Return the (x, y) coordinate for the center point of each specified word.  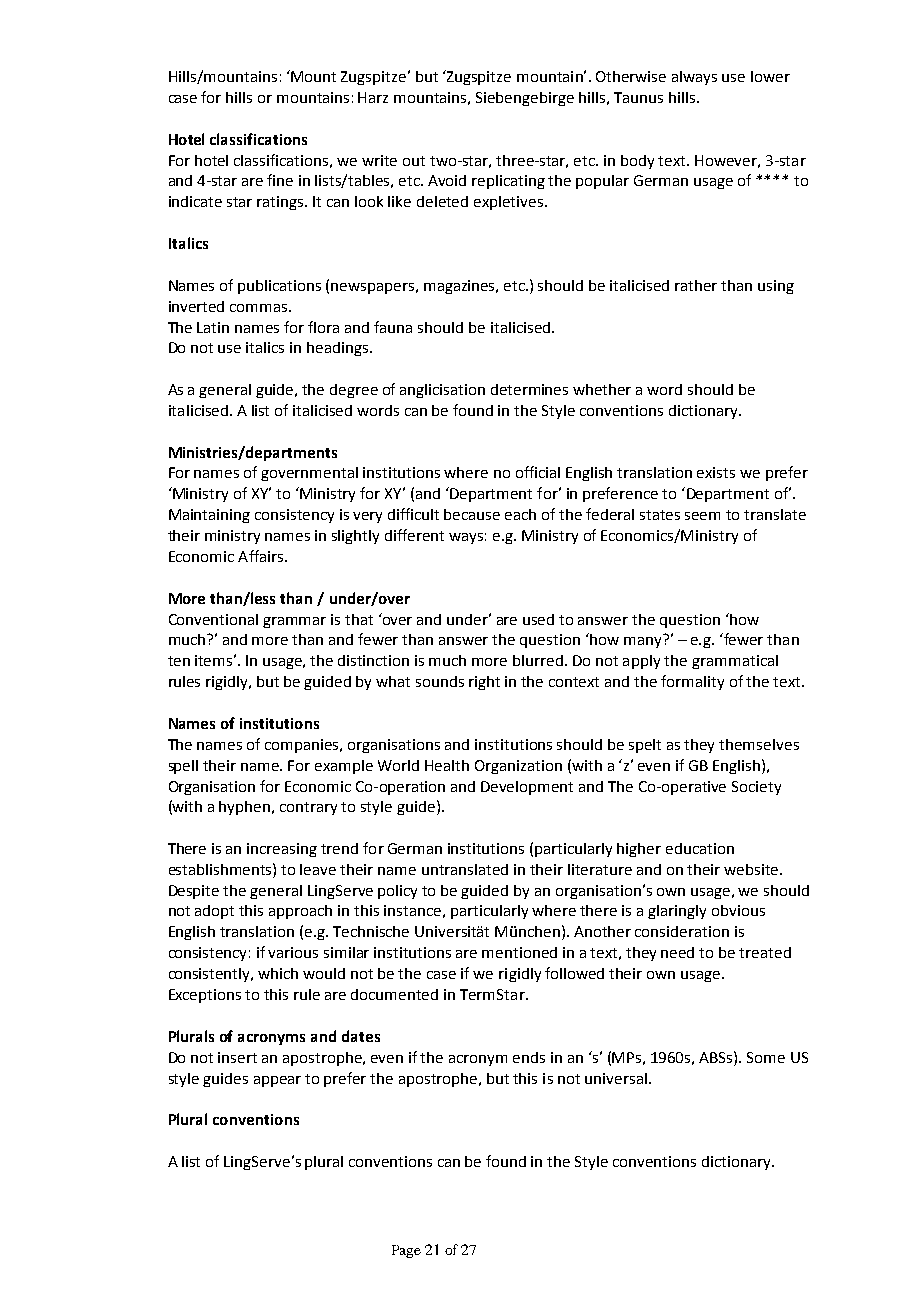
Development (527, 788)
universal (616, 1078)
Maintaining (209, 516)
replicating (508, 182)
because (472, 514)
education (700, 848)
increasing (282, 850)
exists (716, 472)
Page (406, 1251)
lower (770, 76)
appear (277, 1081)
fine (280, 180)
